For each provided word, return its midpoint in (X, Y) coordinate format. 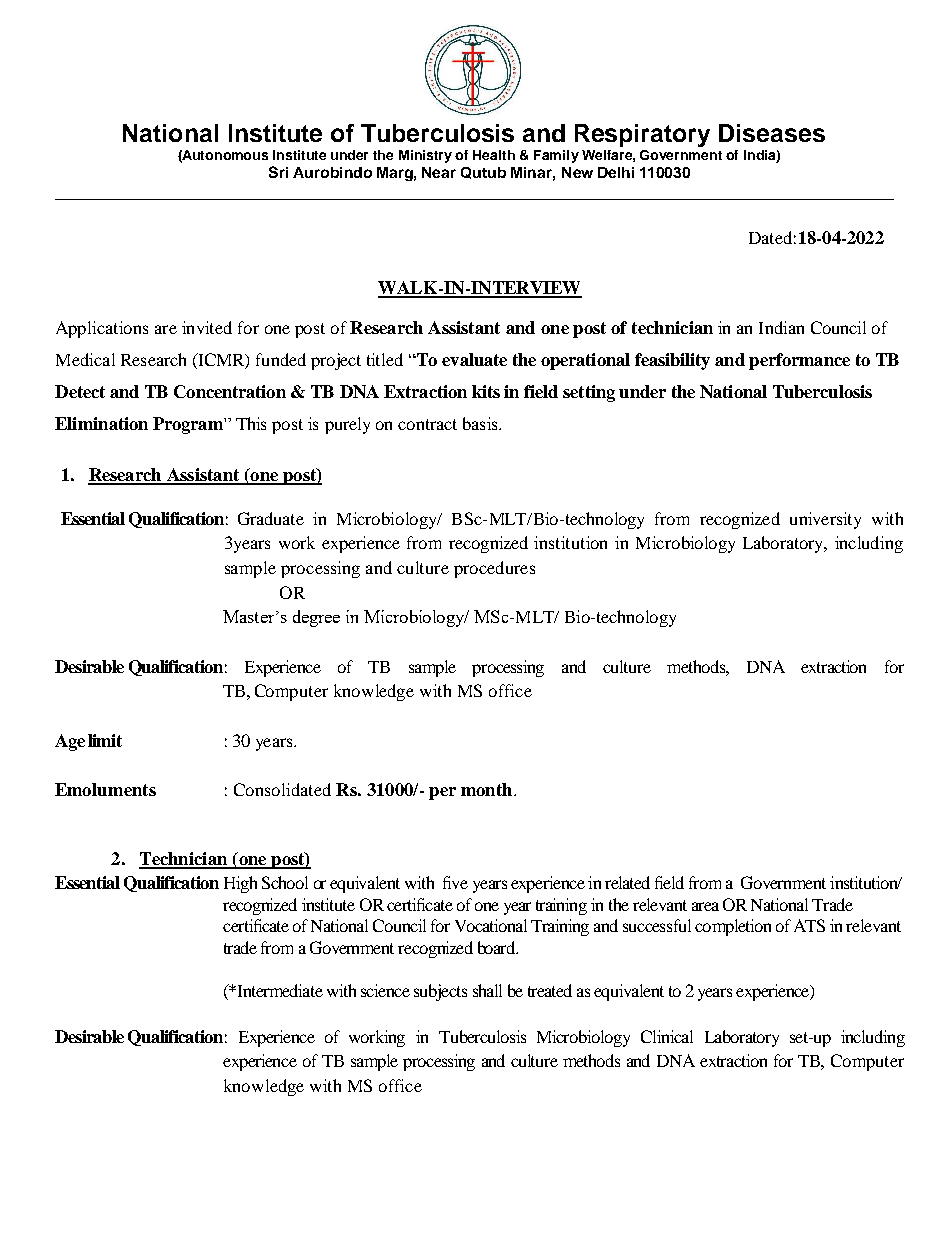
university (825, 520)
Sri (278, 172)
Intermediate (279, 990)
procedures (494, 569)
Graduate (271, 518)
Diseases (772, 133)
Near (439, 172)
